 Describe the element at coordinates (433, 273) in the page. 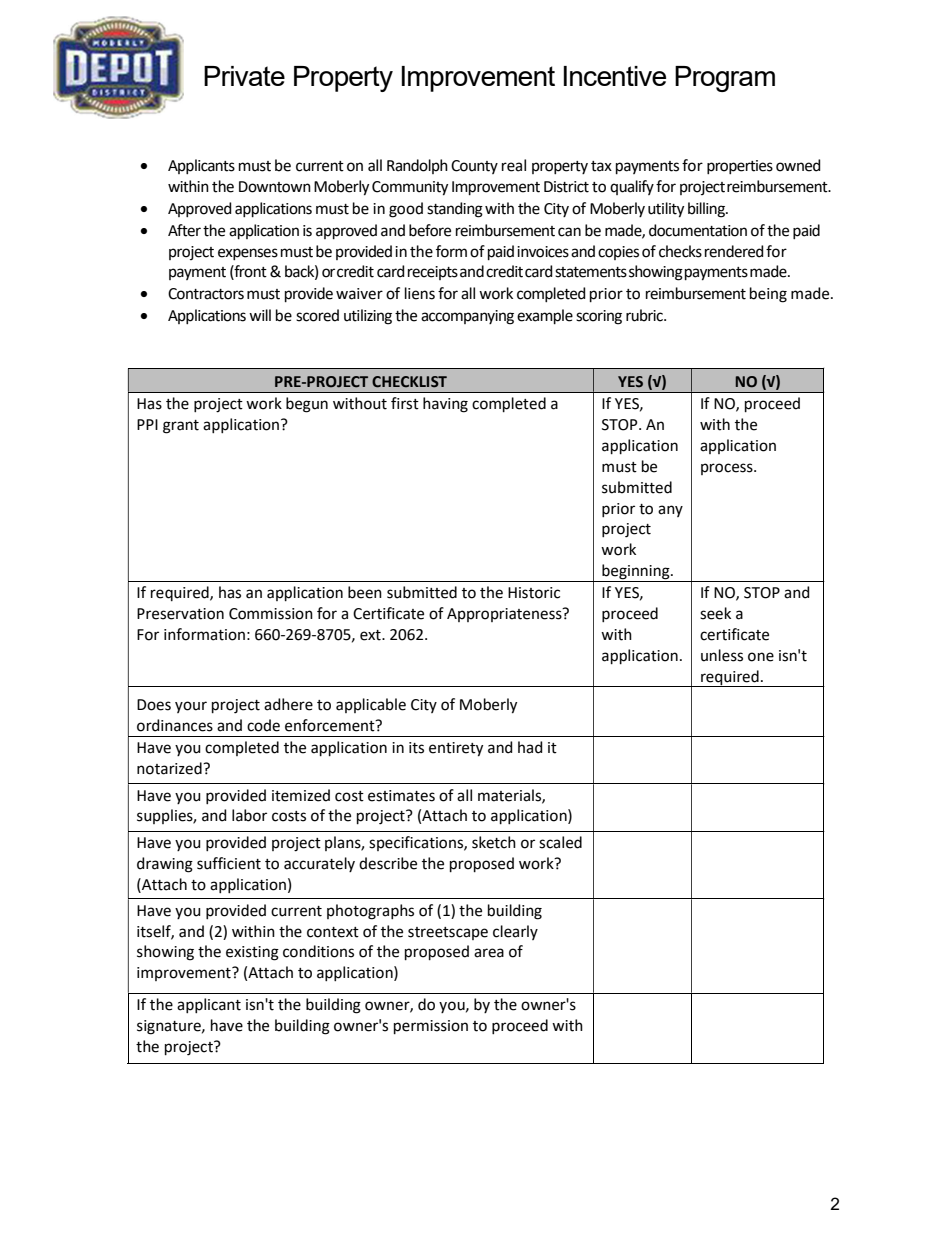

I see `receipts` at that location.
